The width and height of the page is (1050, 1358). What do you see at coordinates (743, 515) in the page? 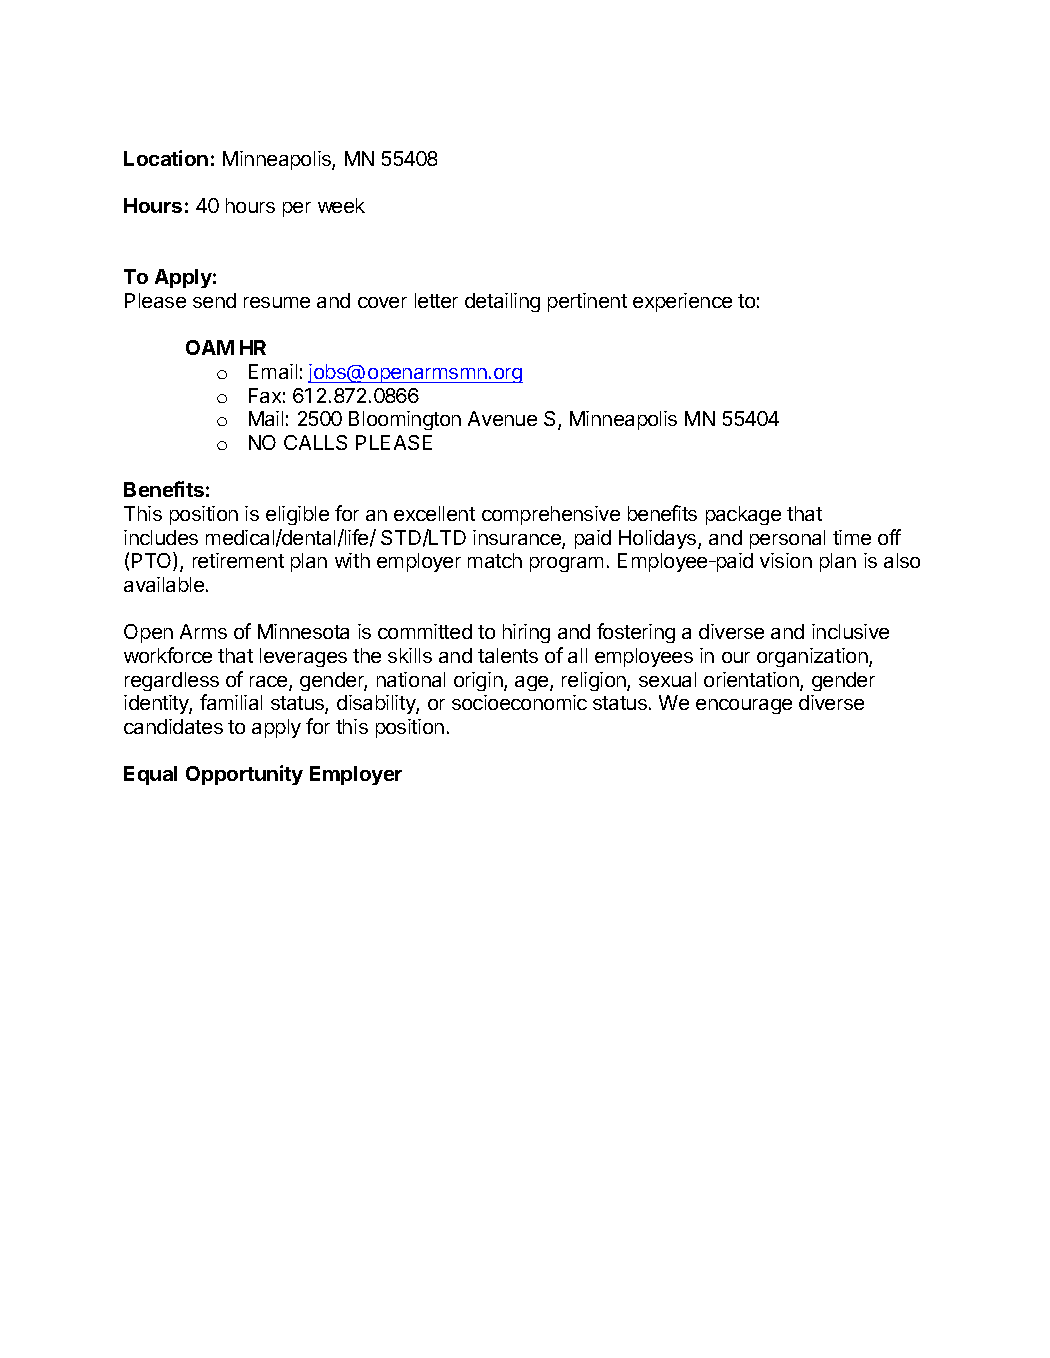
I see `package` at bounding box center [743, 515].
